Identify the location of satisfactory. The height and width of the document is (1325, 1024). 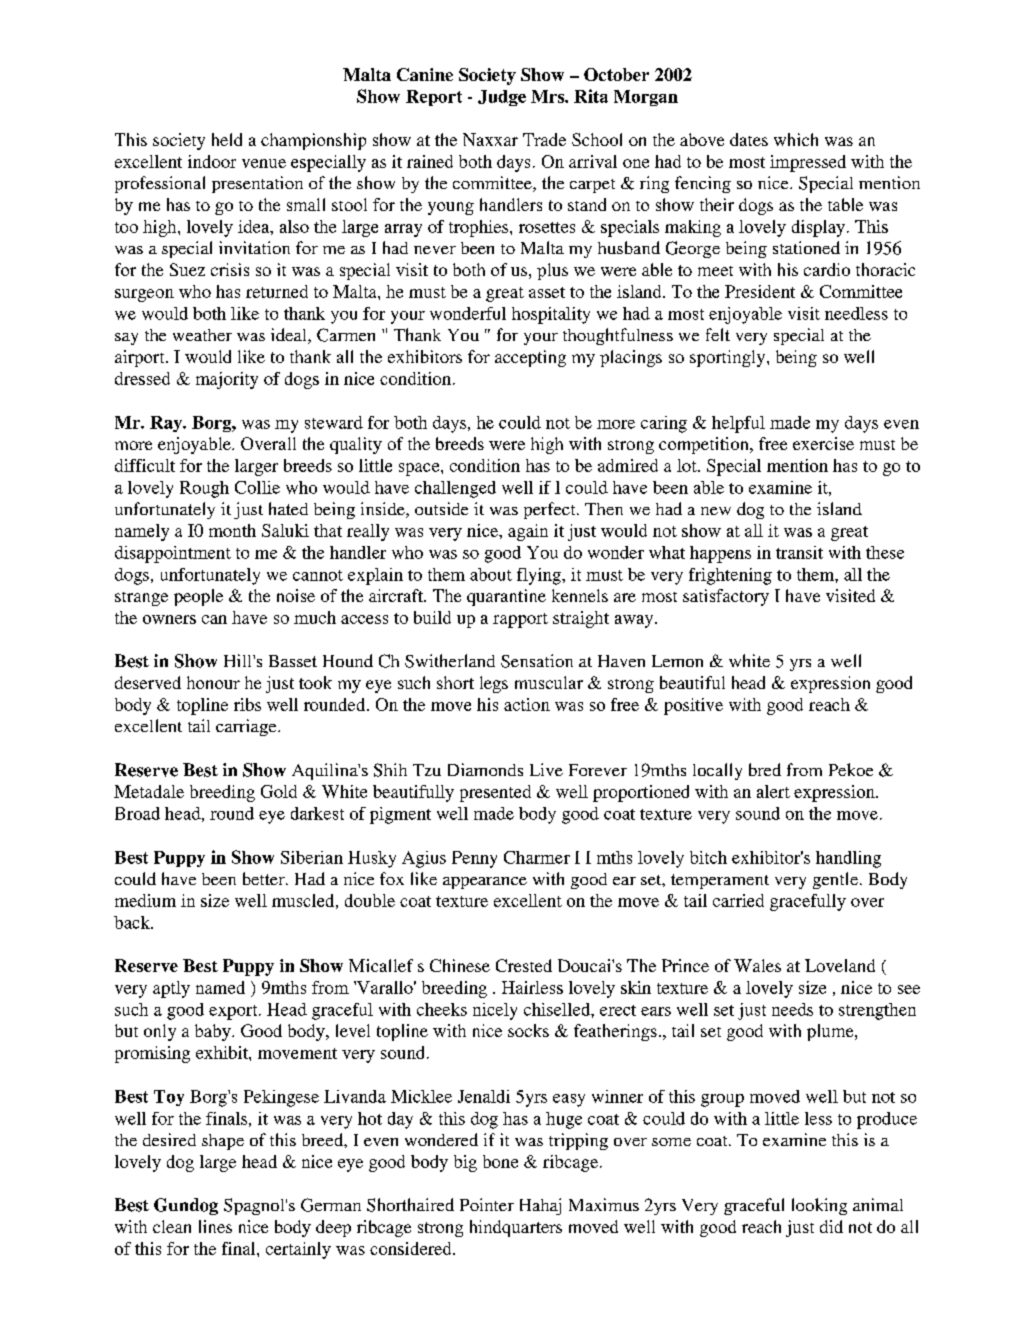
(726, 597).
